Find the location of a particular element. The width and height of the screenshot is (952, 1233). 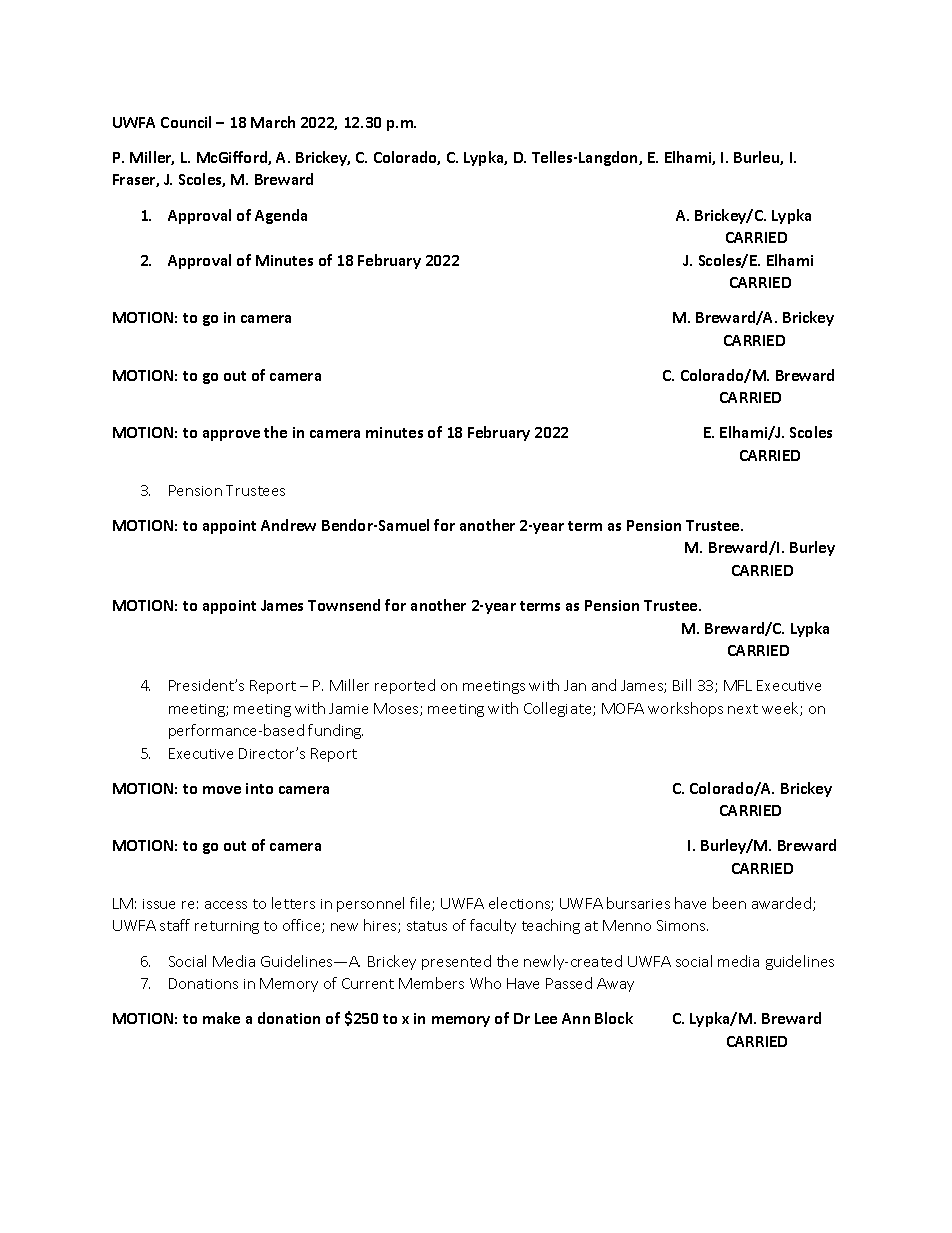

Jan is located at coordinates (575, 685).
